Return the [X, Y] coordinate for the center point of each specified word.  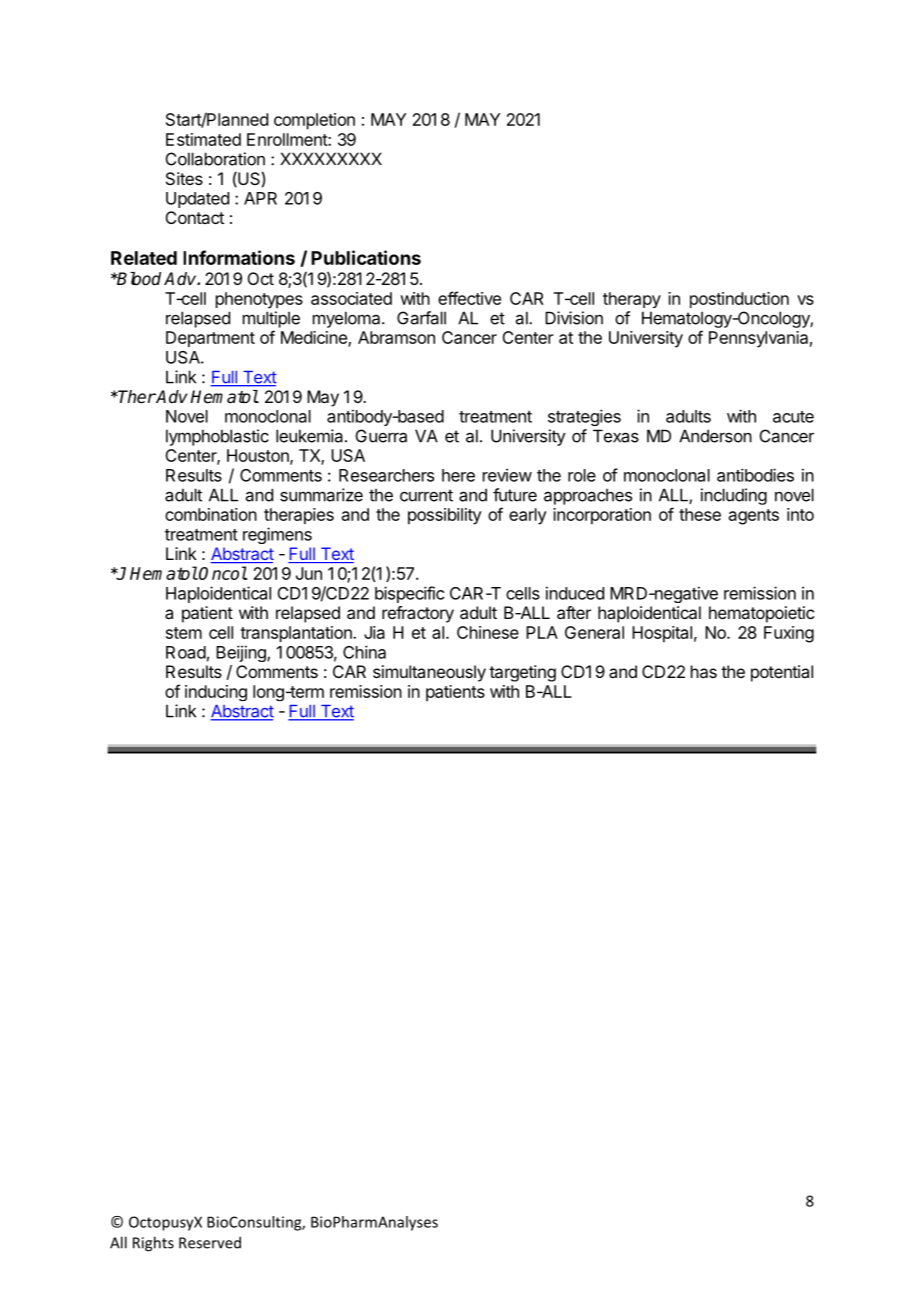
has [704, 671]
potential [782, 673]
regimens [277, 535]
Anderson [715, 436]
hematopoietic [761, 614]
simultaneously [429, 673]
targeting [522, 673]
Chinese [488, 632]
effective [469, 298]
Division [574, 318]
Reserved [210, 1242]
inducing [216, 693]
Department [210, 339]
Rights [153, 1244]
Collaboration [215, 159]
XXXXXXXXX [331, 158]
